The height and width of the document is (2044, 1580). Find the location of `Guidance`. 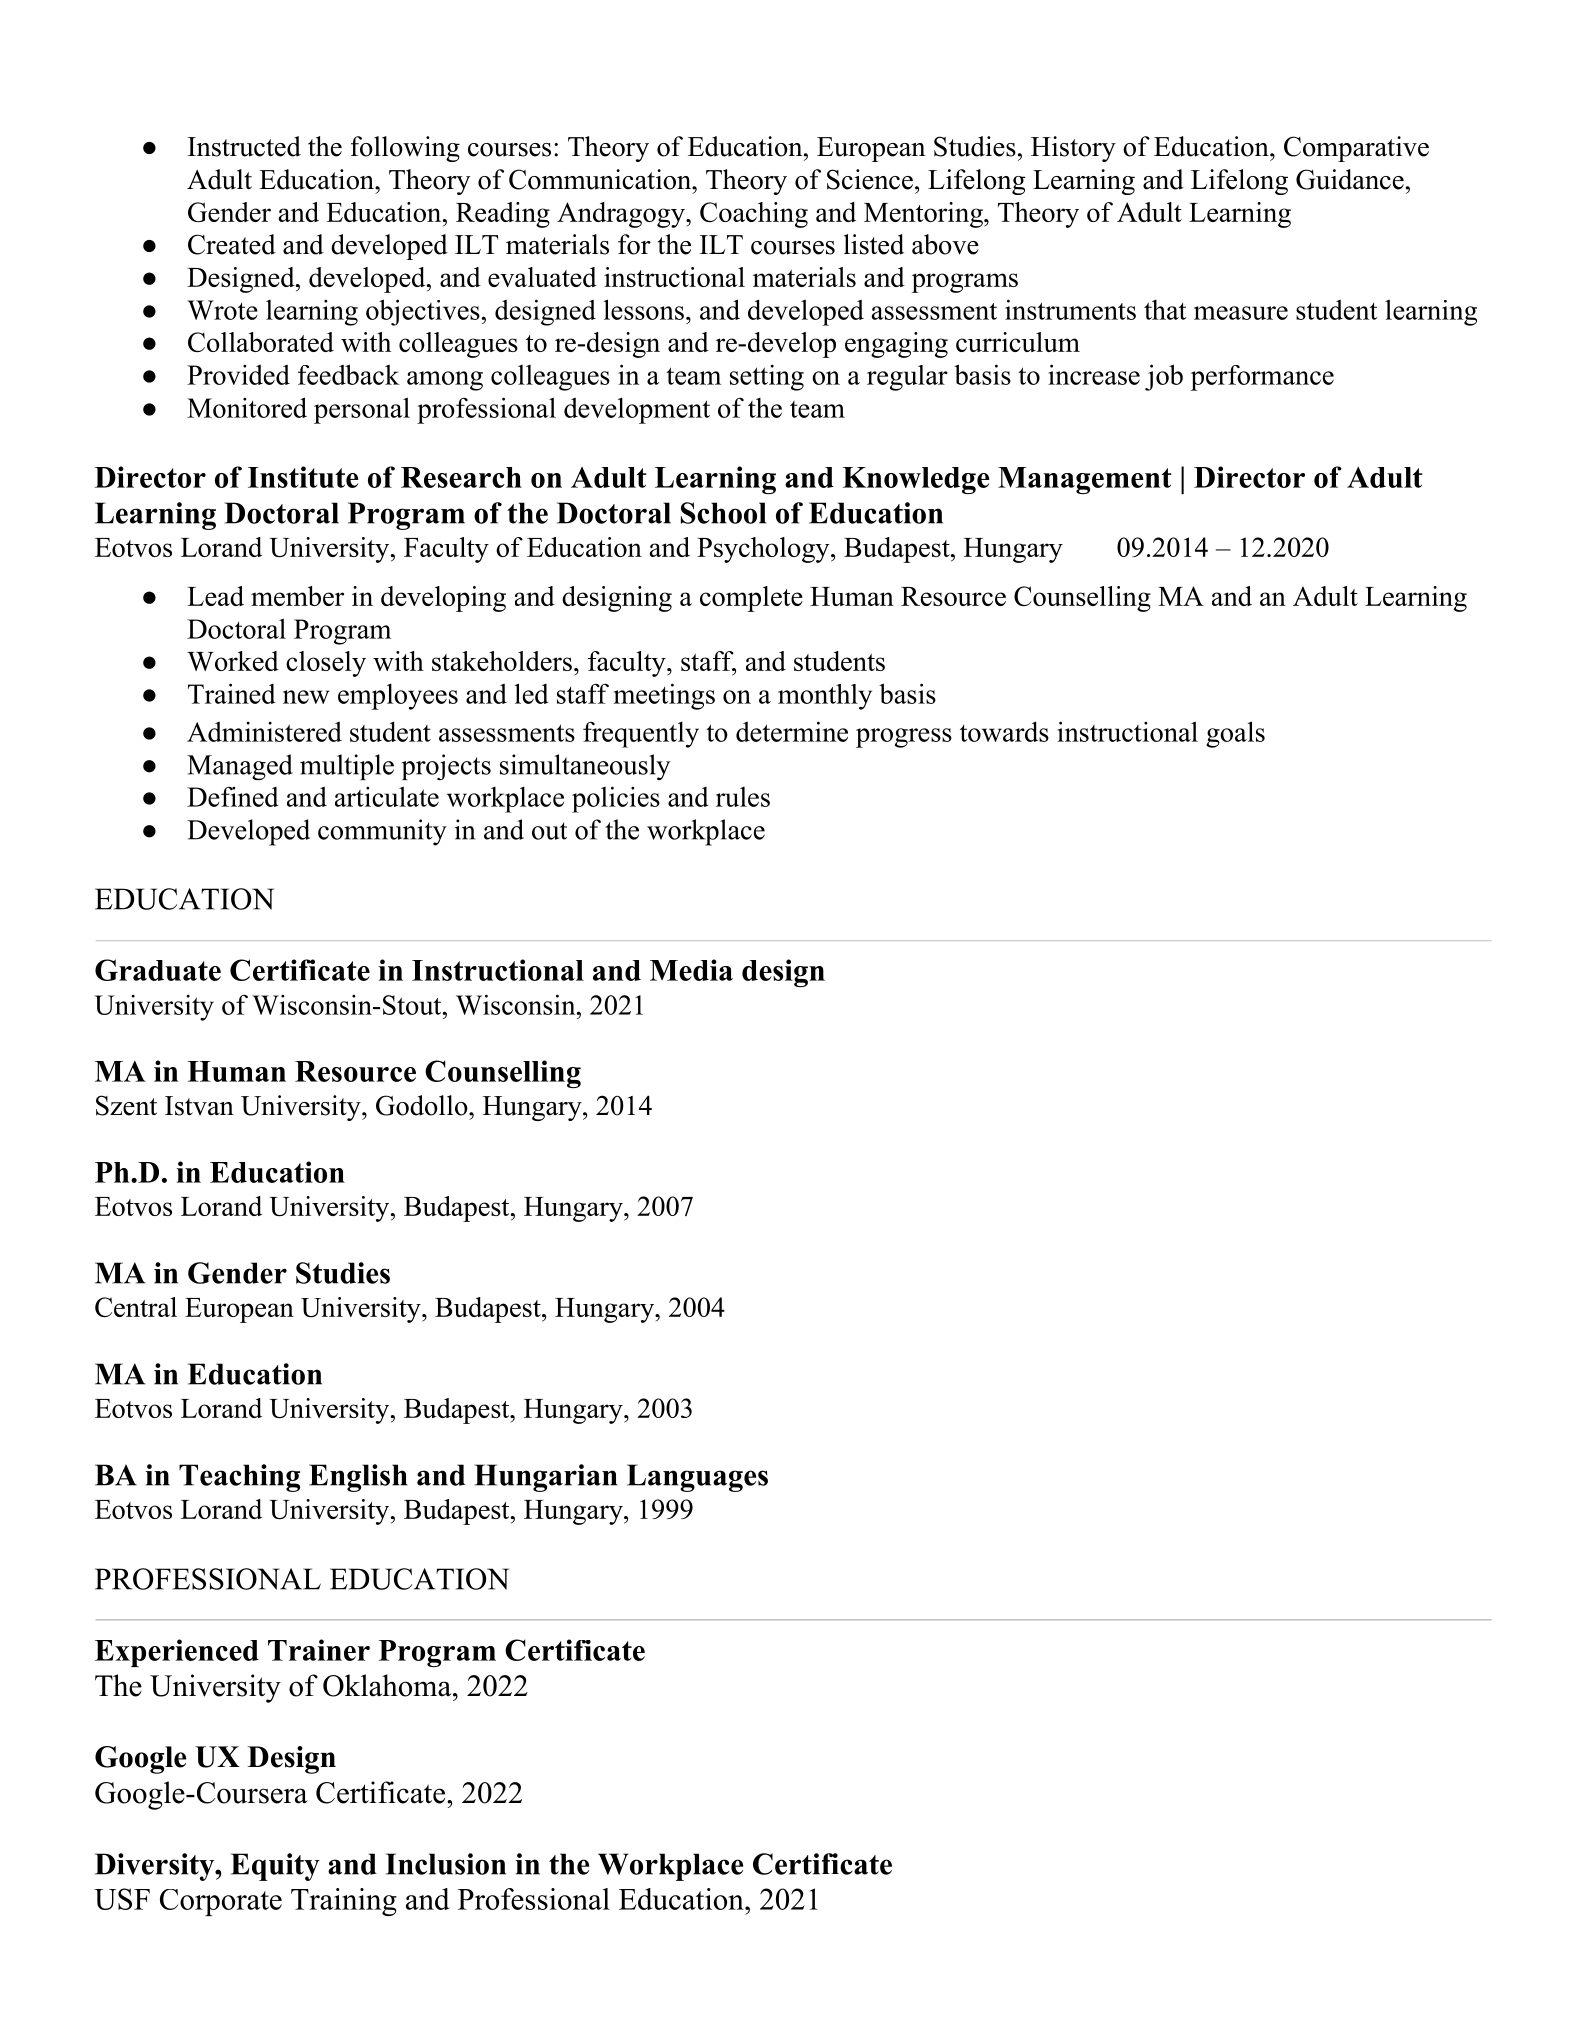

Guidance is located at coordinates (1350, 179).
